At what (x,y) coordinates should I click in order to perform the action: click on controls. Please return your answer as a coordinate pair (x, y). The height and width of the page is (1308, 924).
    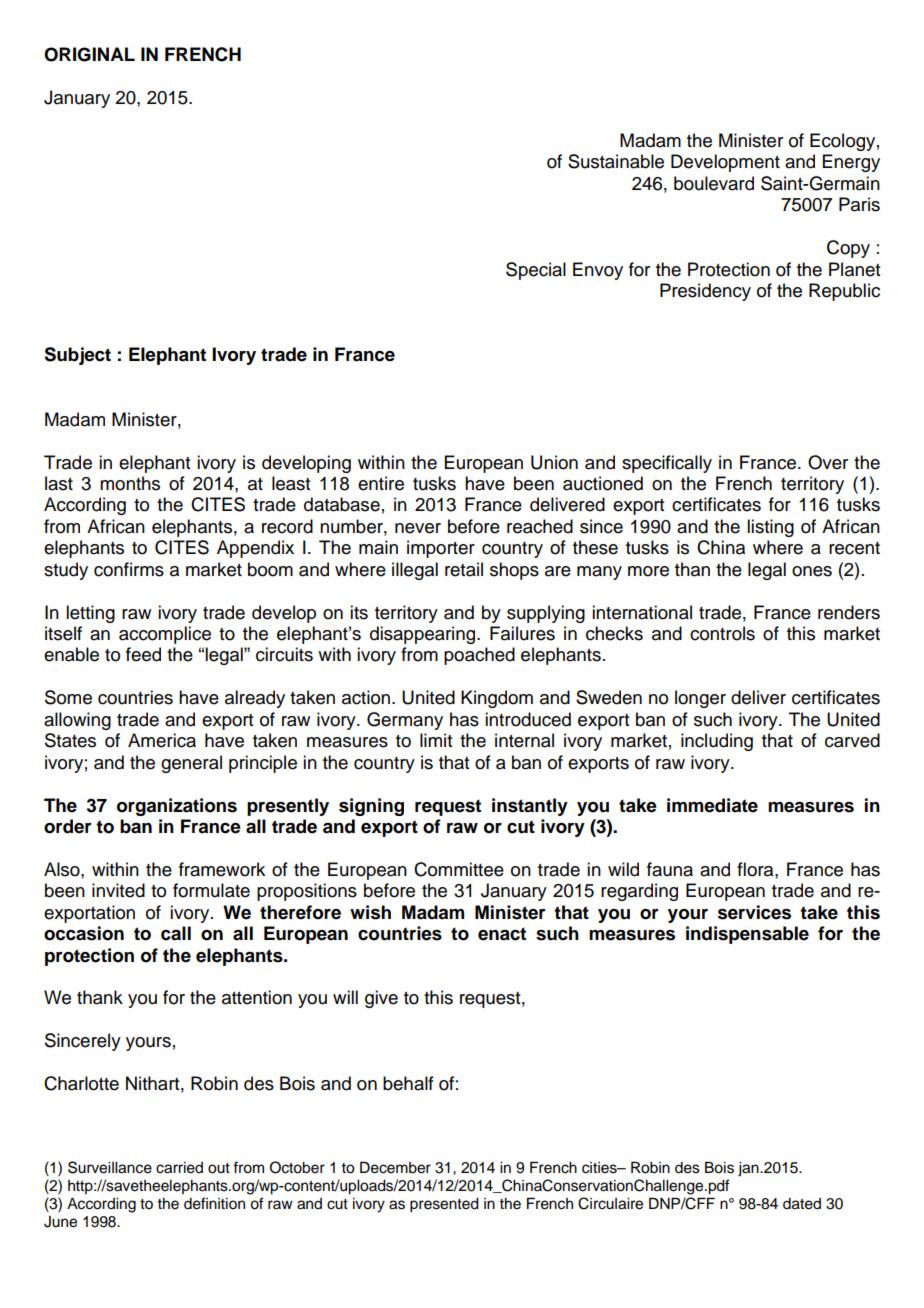
    Looking at the image, I should click on (722, 633).
